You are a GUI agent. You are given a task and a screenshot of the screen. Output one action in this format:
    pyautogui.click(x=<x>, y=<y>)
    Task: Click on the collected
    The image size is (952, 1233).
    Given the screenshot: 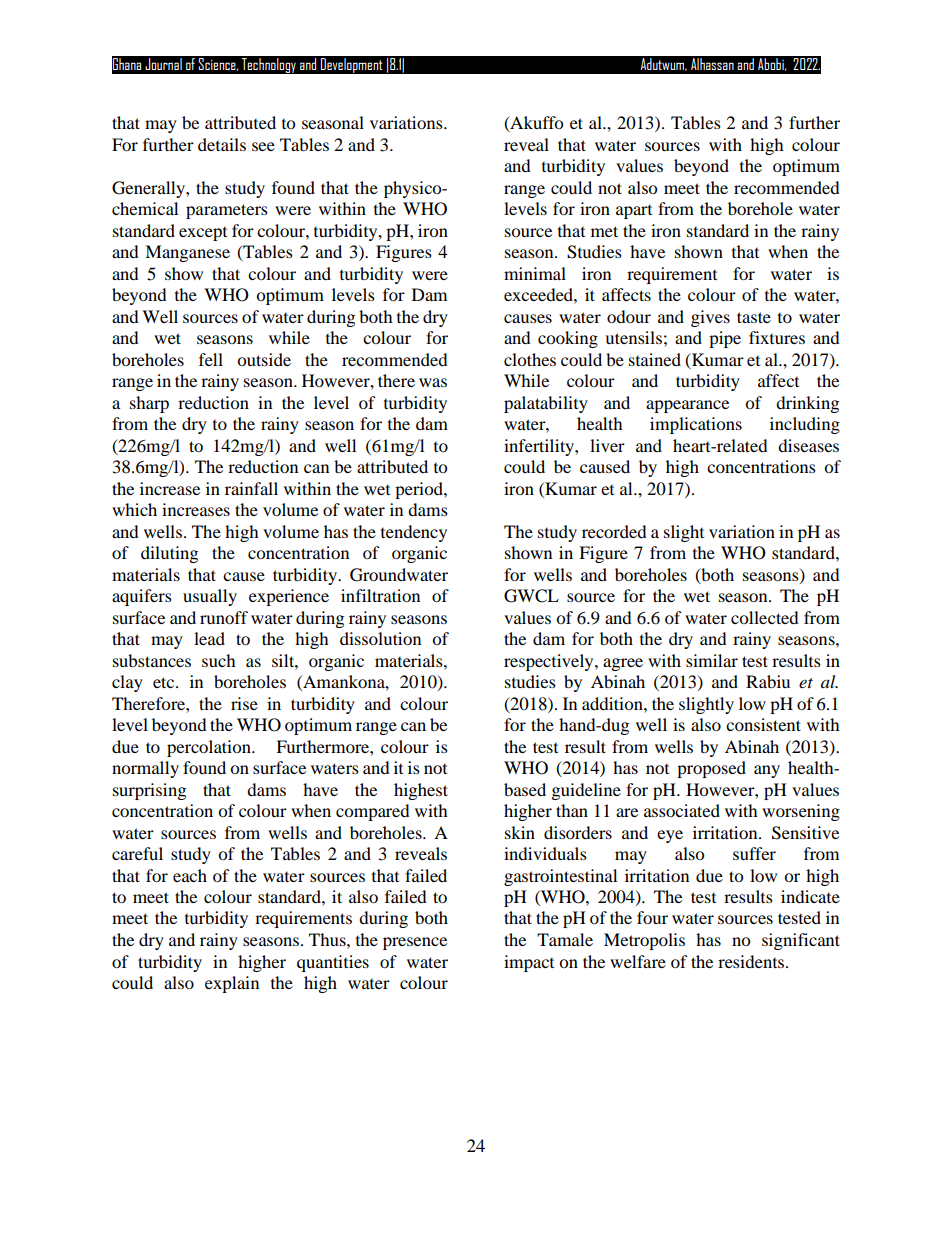 What is the action you would take?
    pyautogui.click(x=765, y=617)
